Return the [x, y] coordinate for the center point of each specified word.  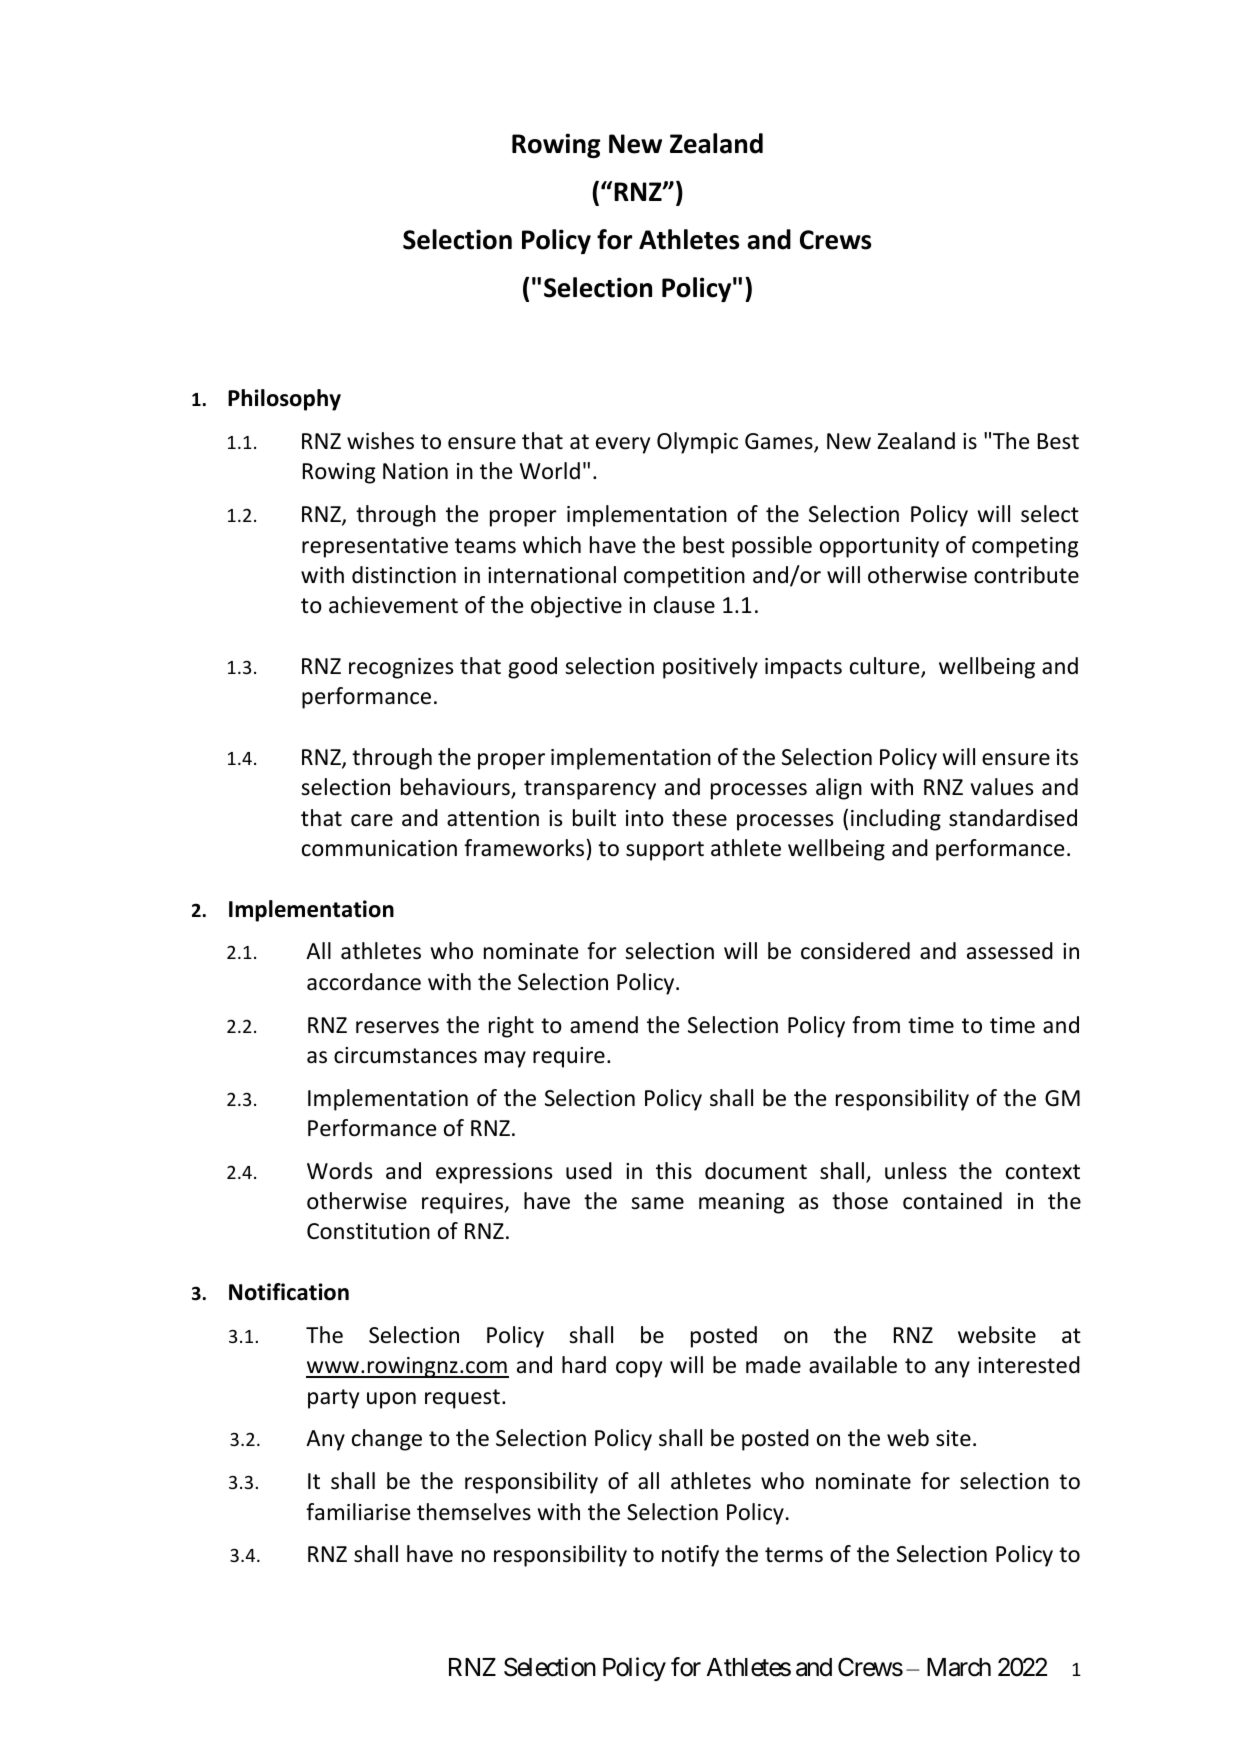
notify [690, 1556]
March [959, 1667]
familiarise [358, 1512]
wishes [380, 441]
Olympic [697, 443]
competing [1025, 547]
